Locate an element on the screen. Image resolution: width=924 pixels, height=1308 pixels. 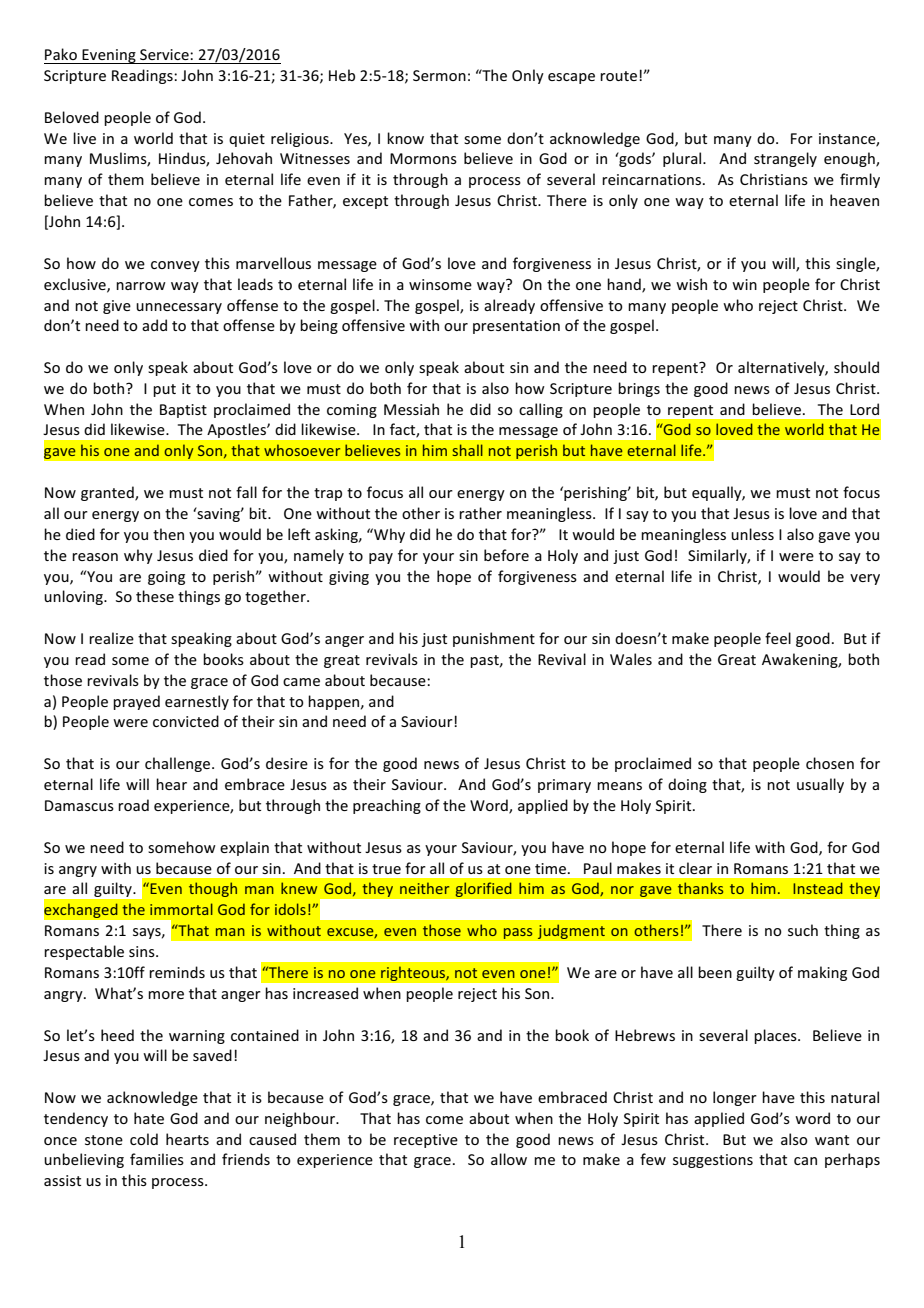
strangely is located at coordinates (785, 159).
